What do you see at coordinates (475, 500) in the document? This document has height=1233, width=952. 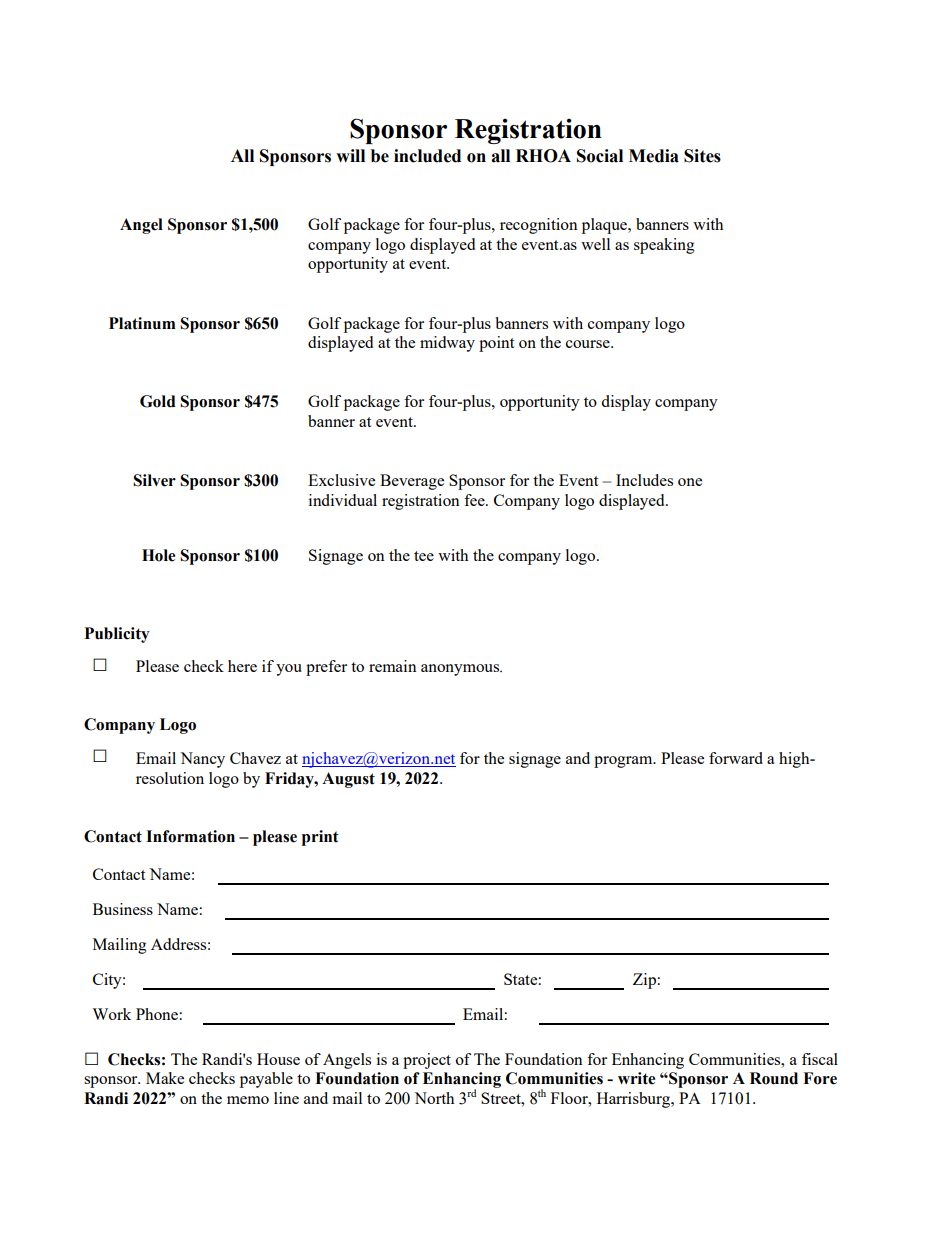 I see `fee` at bounding box center [475, 500].
